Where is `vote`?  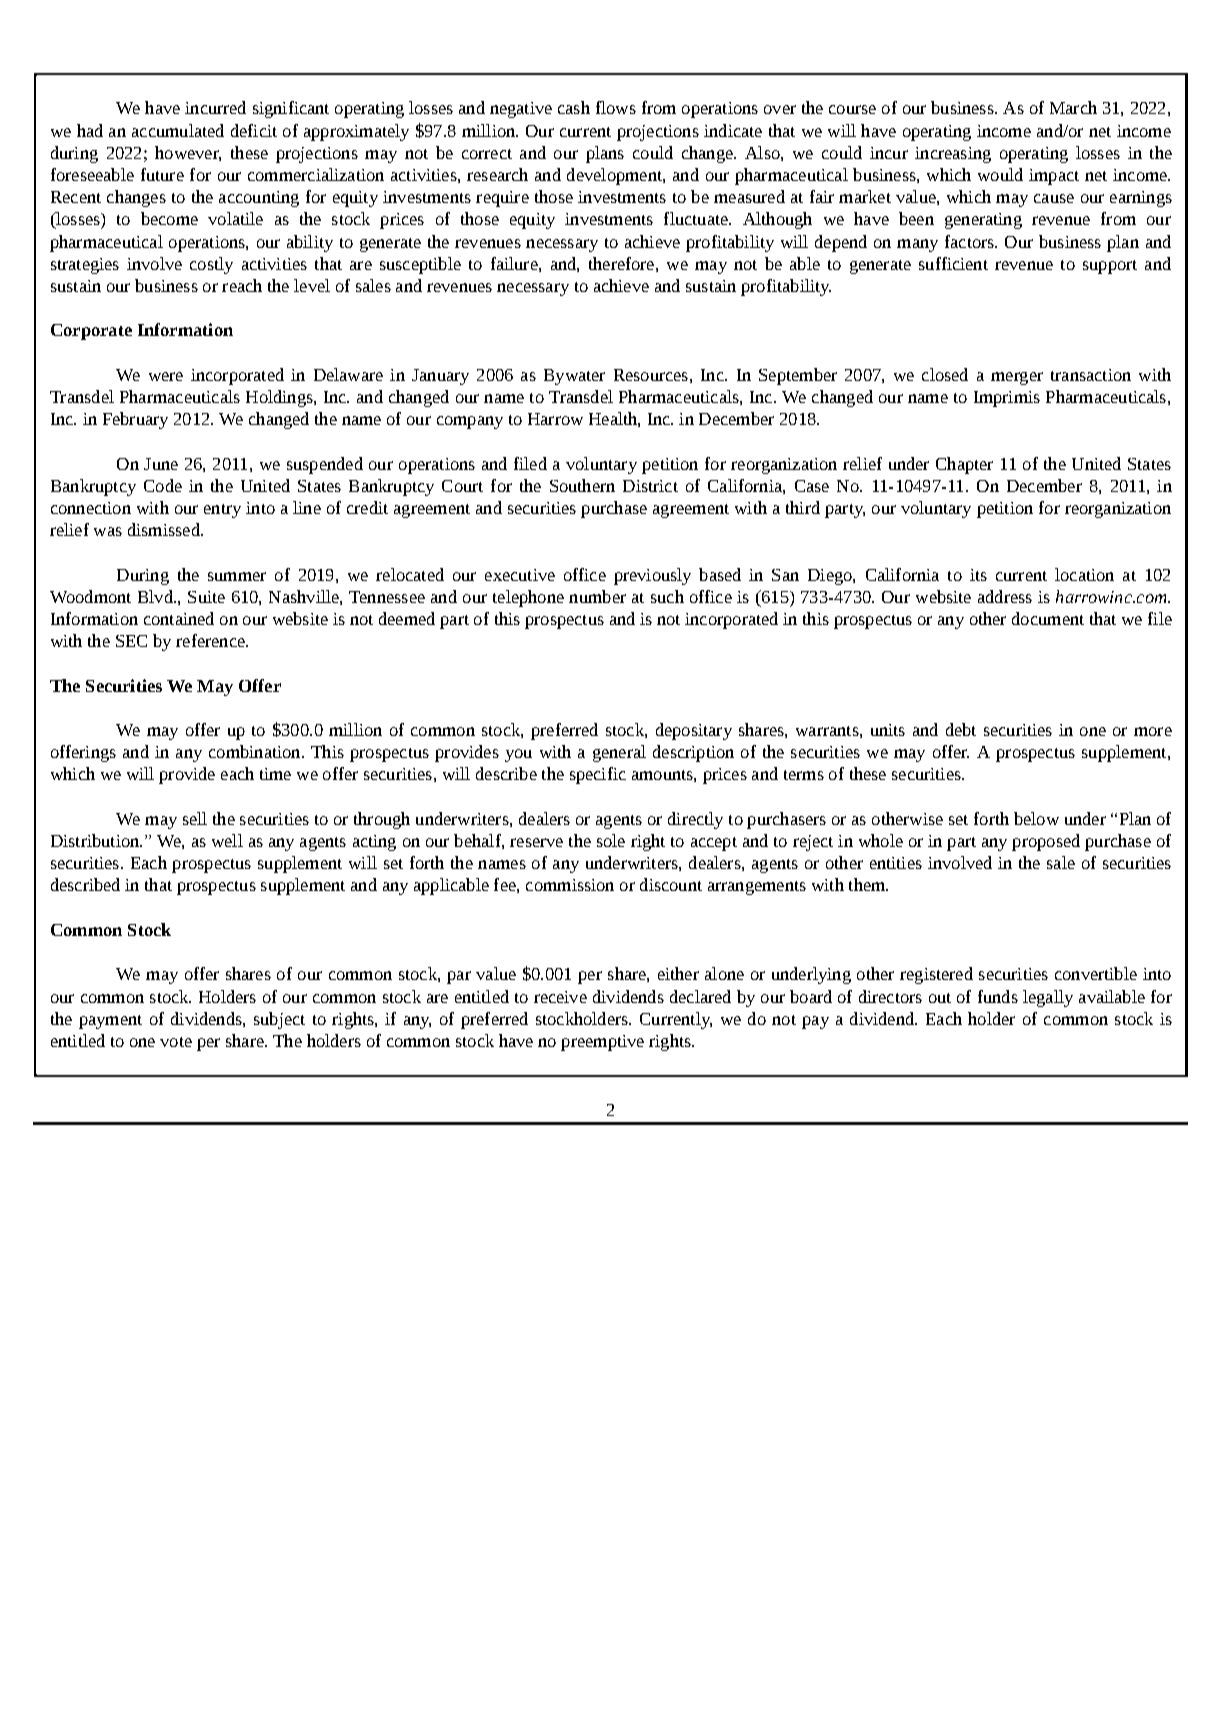
vote is located at coordinates (176, 1042).
